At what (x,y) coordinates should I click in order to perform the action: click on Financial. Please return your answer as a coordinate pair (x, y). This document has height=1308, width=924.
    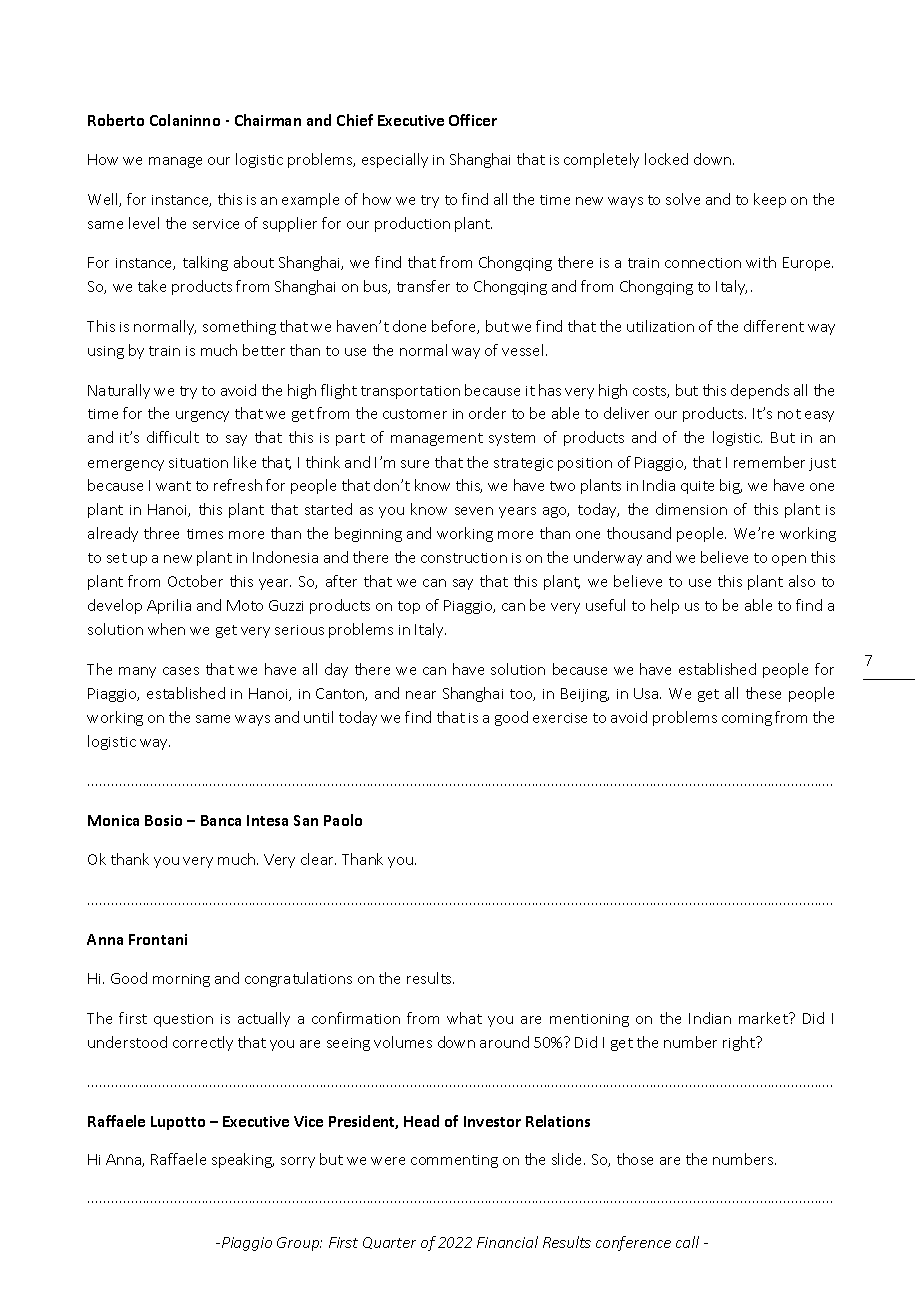
    Looking at the image, I should click on (507, 1242).
